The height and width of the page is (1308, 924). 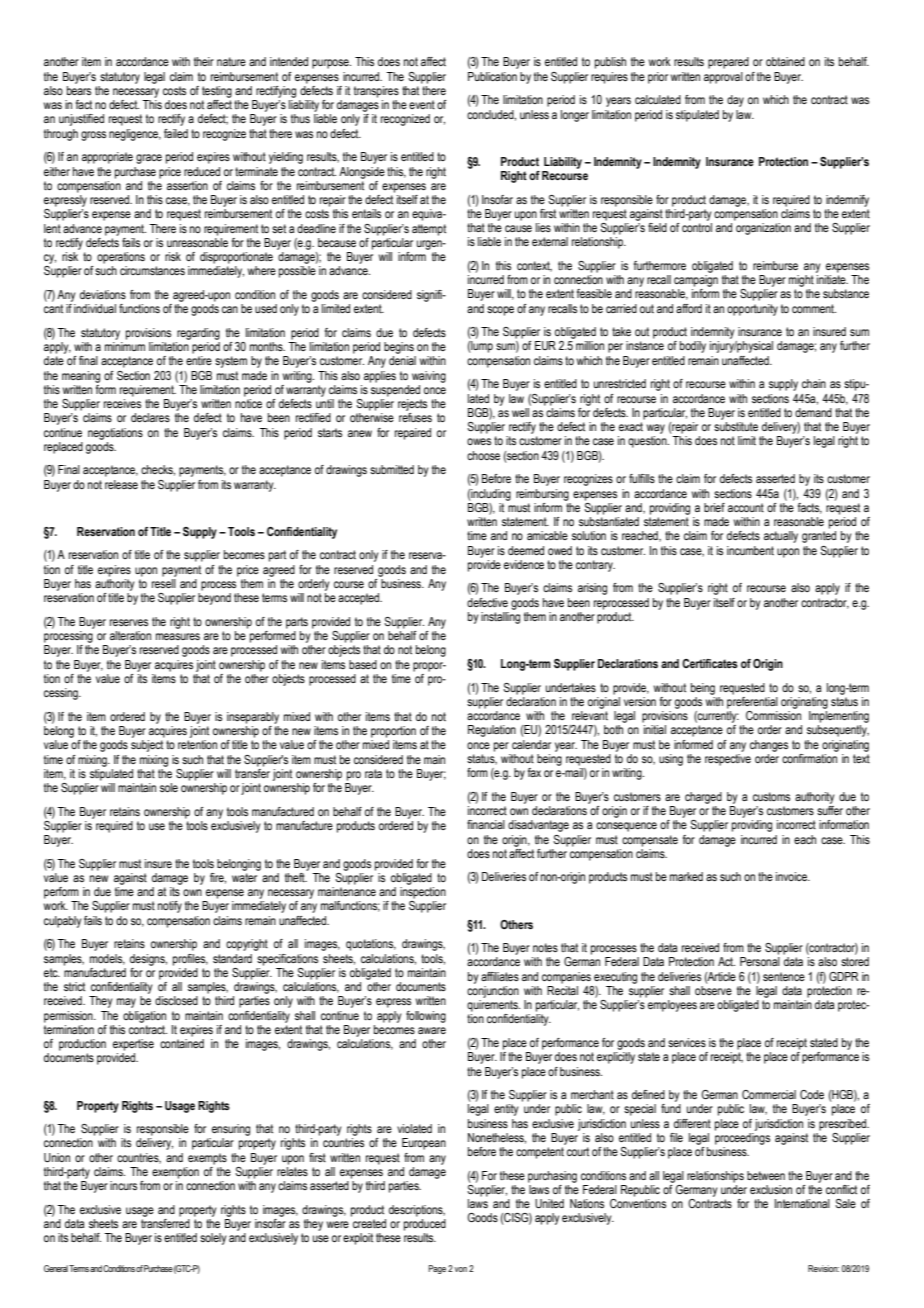 I want to click on incurs, so click(x=123, y=1185).
